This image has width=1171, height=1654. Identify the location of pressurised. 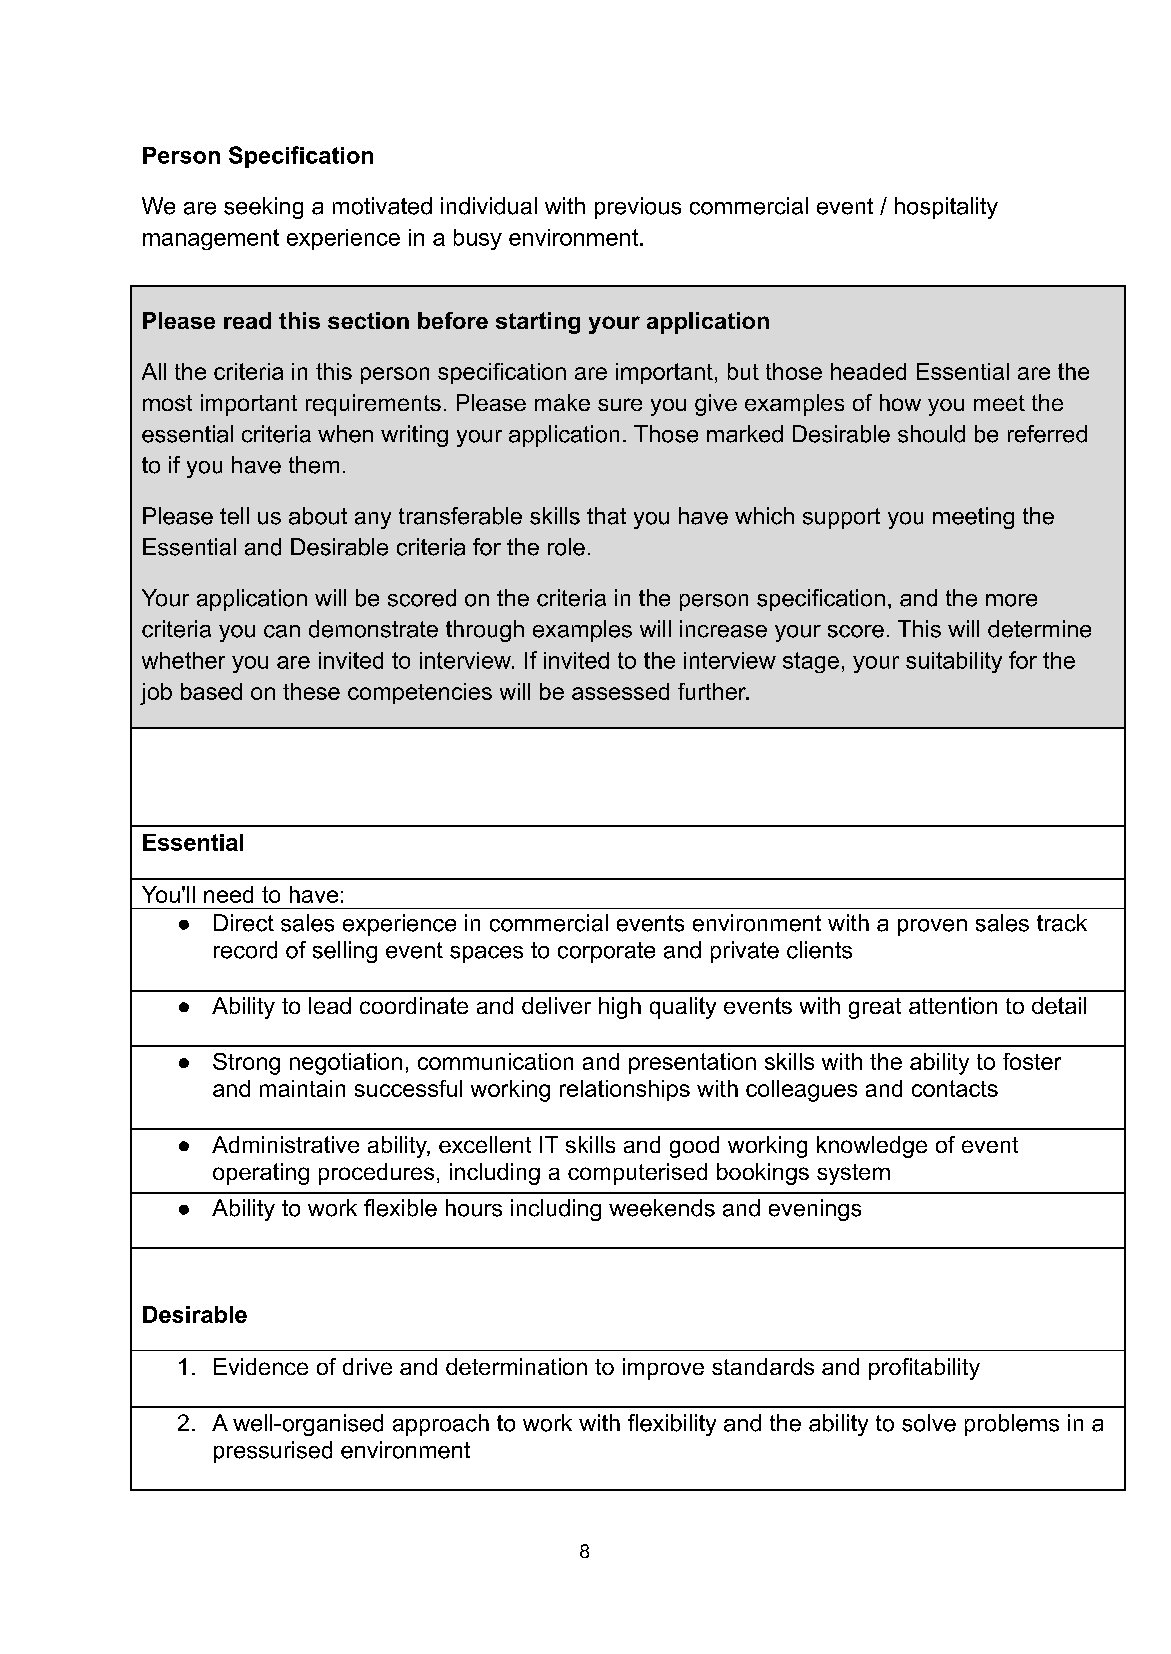
(273, 1452).
